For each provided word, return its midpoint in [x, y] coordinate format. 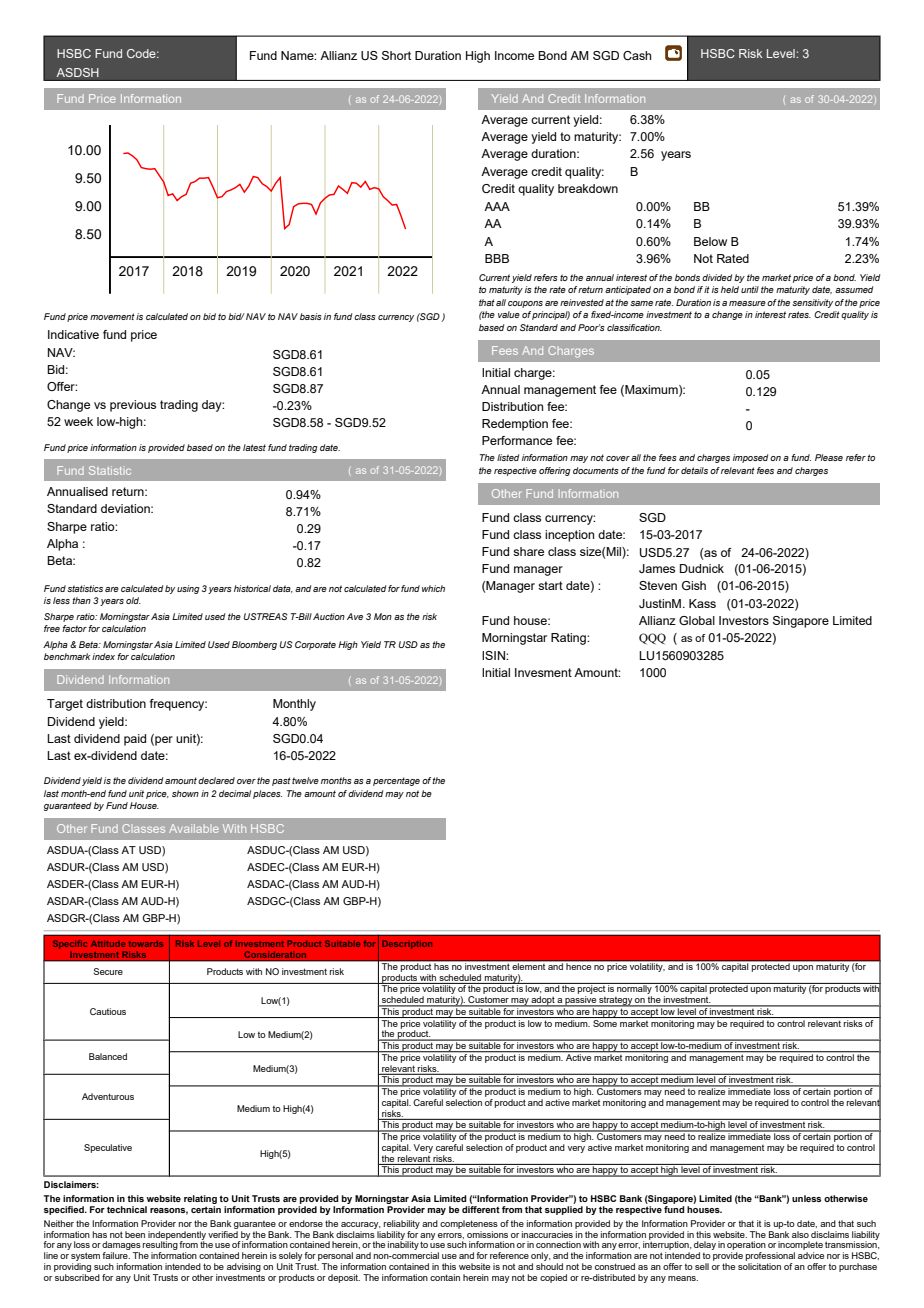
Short [396, 55]
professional [770, 1258]
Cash [637, 55]
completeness [469, 1224]
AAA [497, 206]
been [135, 1234]
